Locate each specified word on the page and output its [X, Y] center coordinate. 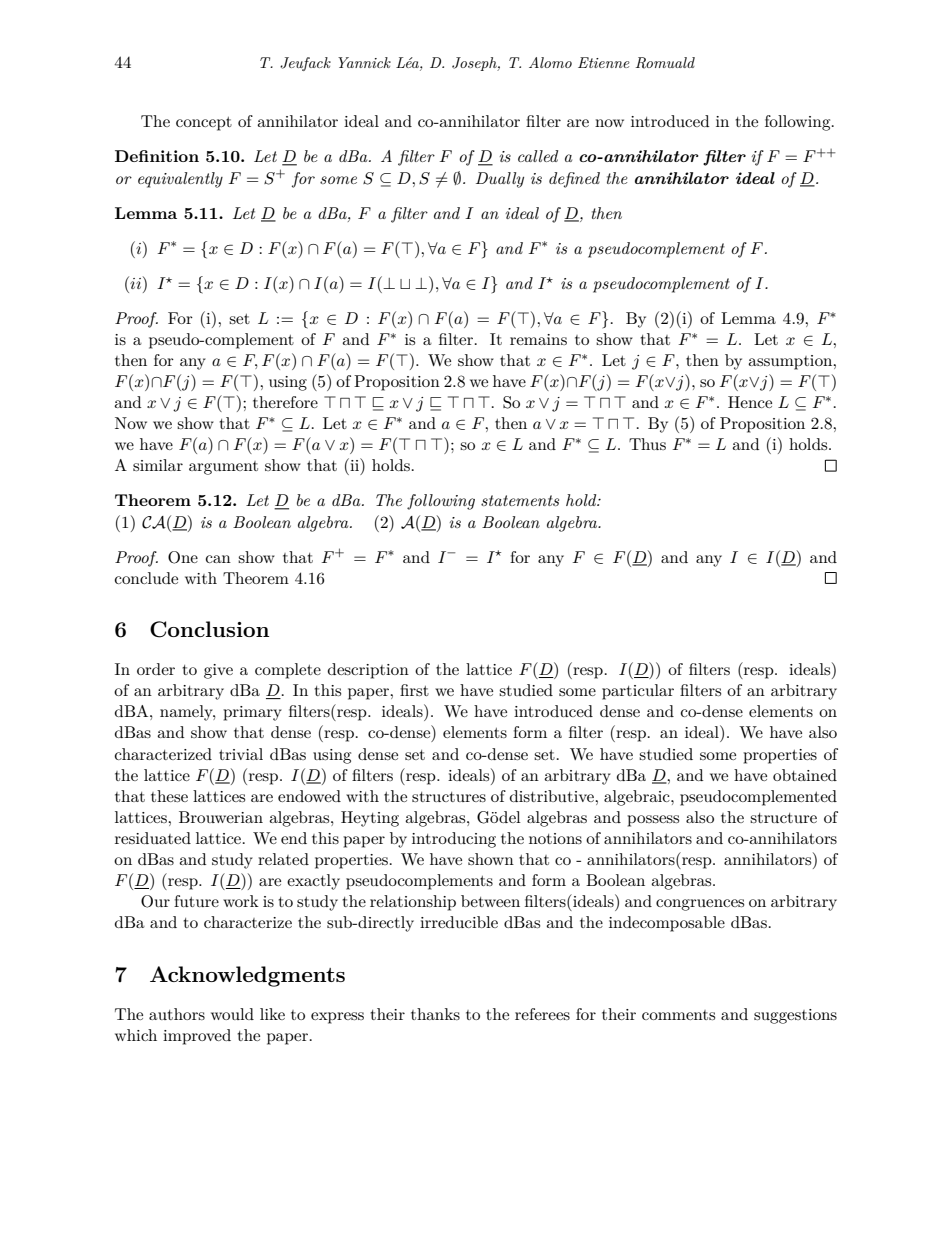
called [538, 156]
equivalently [180, 180]
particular [638, 692]
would [232, 1014]
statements [520, 500]
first [414, 690]
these [169, 796]
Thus [647, 444]
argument [223, 468]
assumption [791, 362]
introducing [454, 840]
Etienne [604, 62]
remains [538, 339]
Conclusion [209, 629]
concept [204, 124]
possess [653, 821]
